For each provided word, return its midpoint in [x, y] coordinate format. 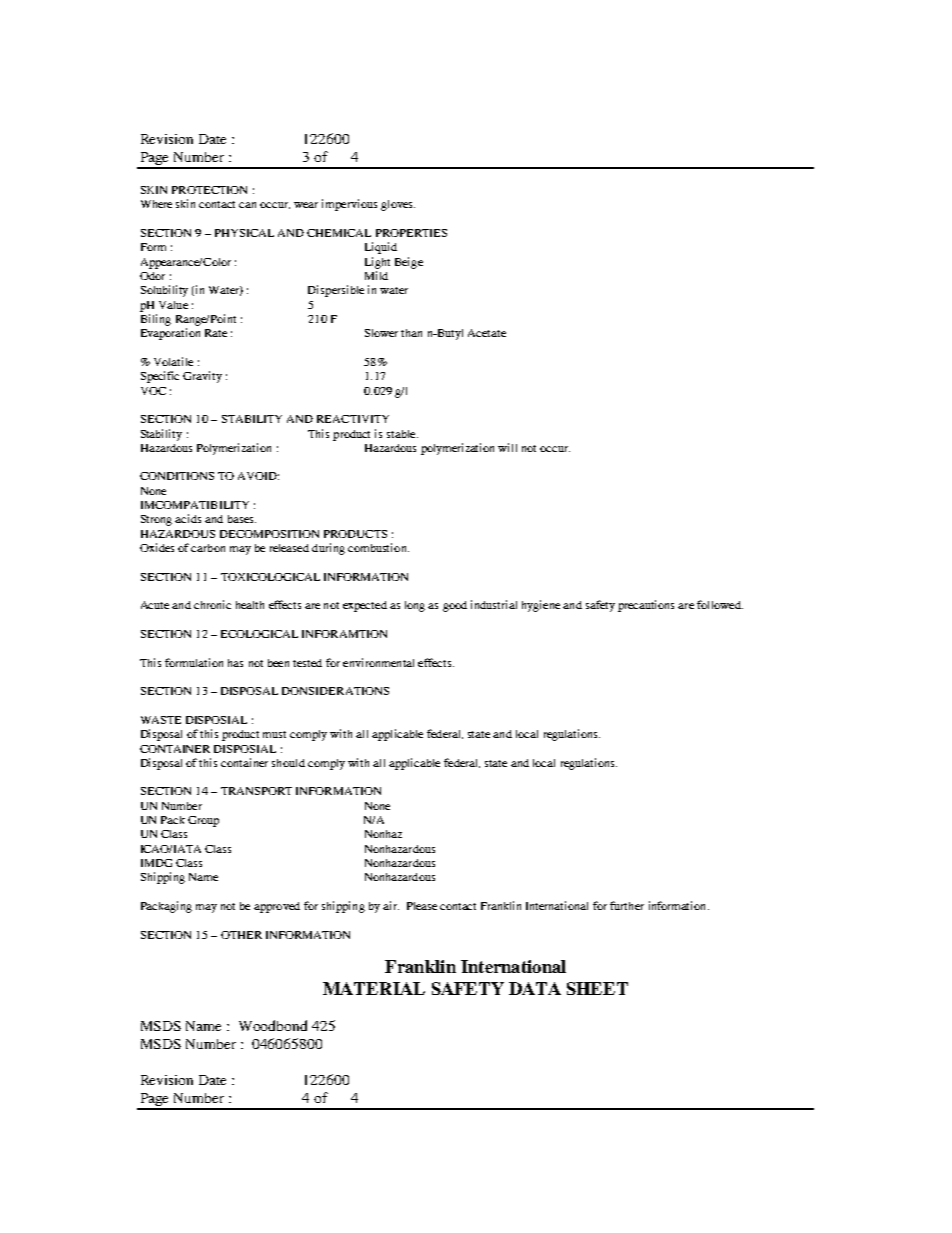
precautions [646, 606]
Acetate [487, 333]
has [235, 663]
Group [203, 821]
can [247, 205]
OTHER [241, 935]
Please [422, 906]
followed [720, 604]
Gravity [202, 377]
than [411, 333]
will [507, 447]
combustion [378, 547]
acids [188, 518]
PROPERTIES [411, 233]
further [627, 905]
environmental [378, 662]
